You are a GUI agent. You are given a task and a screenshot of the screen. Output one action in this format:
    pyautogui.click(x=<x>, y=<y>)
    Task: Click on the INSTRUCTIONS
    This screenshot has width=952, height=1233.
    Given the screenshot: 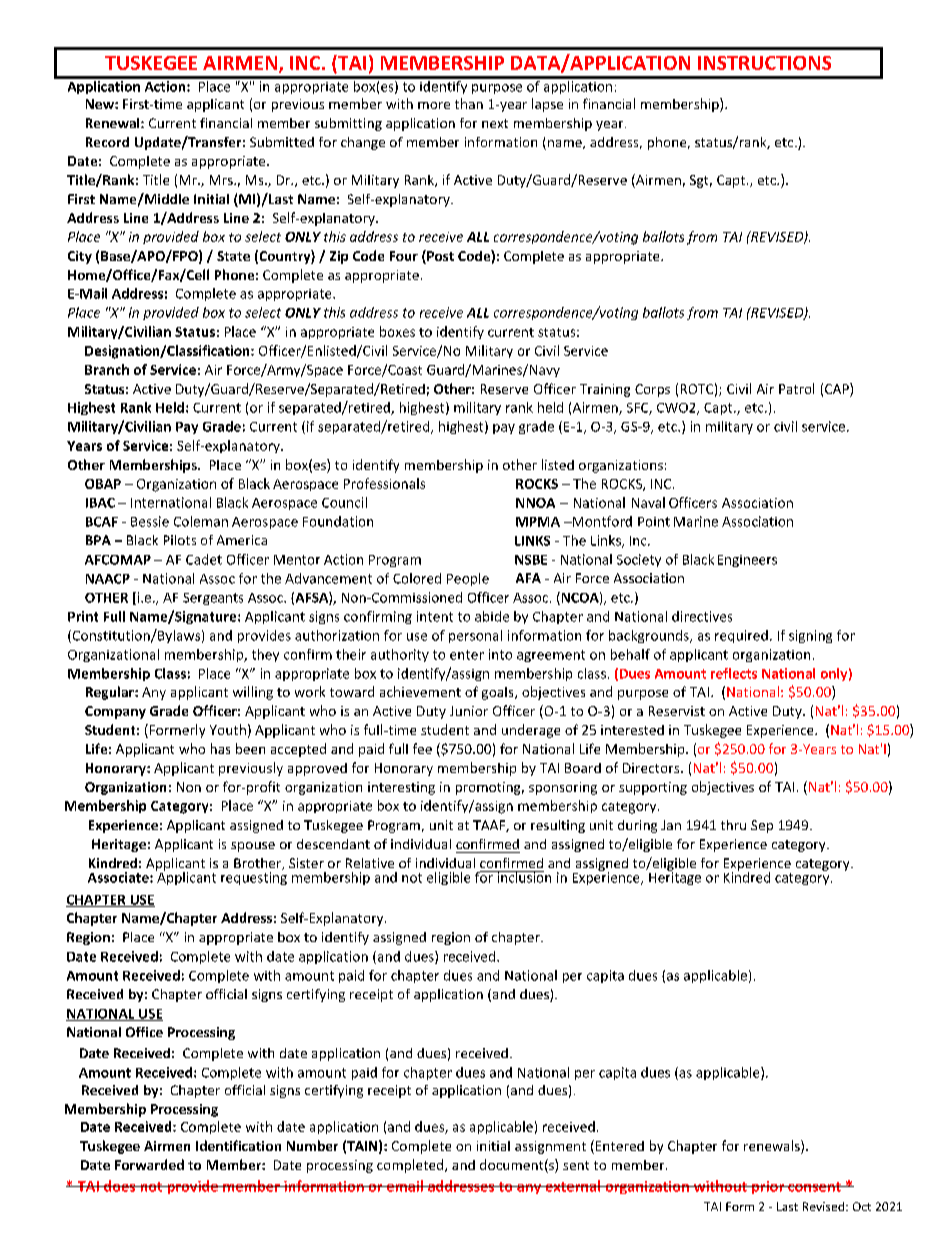 What is the action you would take?
    pyautogui.click(x=764, y=63)
